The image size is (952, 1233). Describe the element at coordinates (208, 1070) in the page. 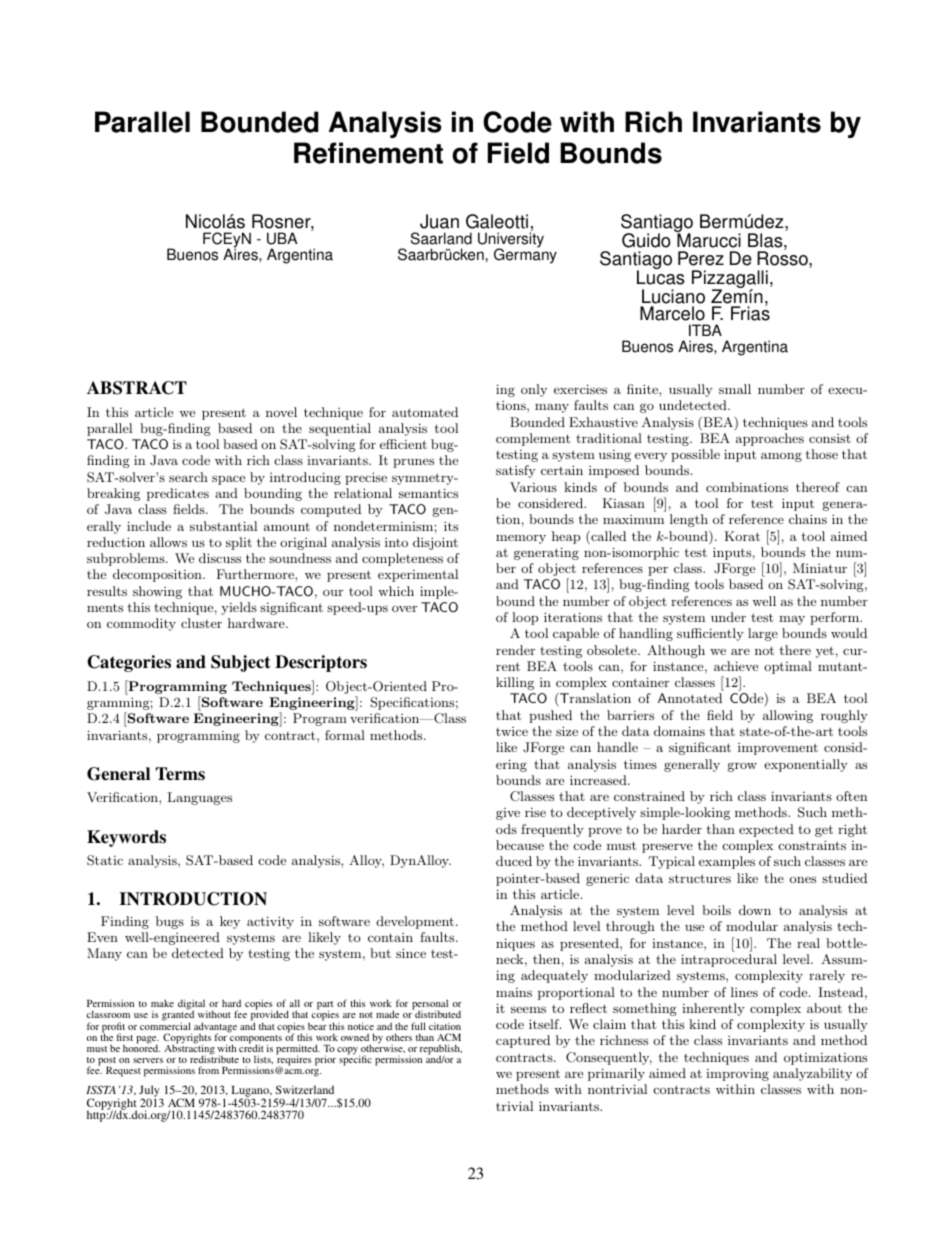

I see `from` at that location.
